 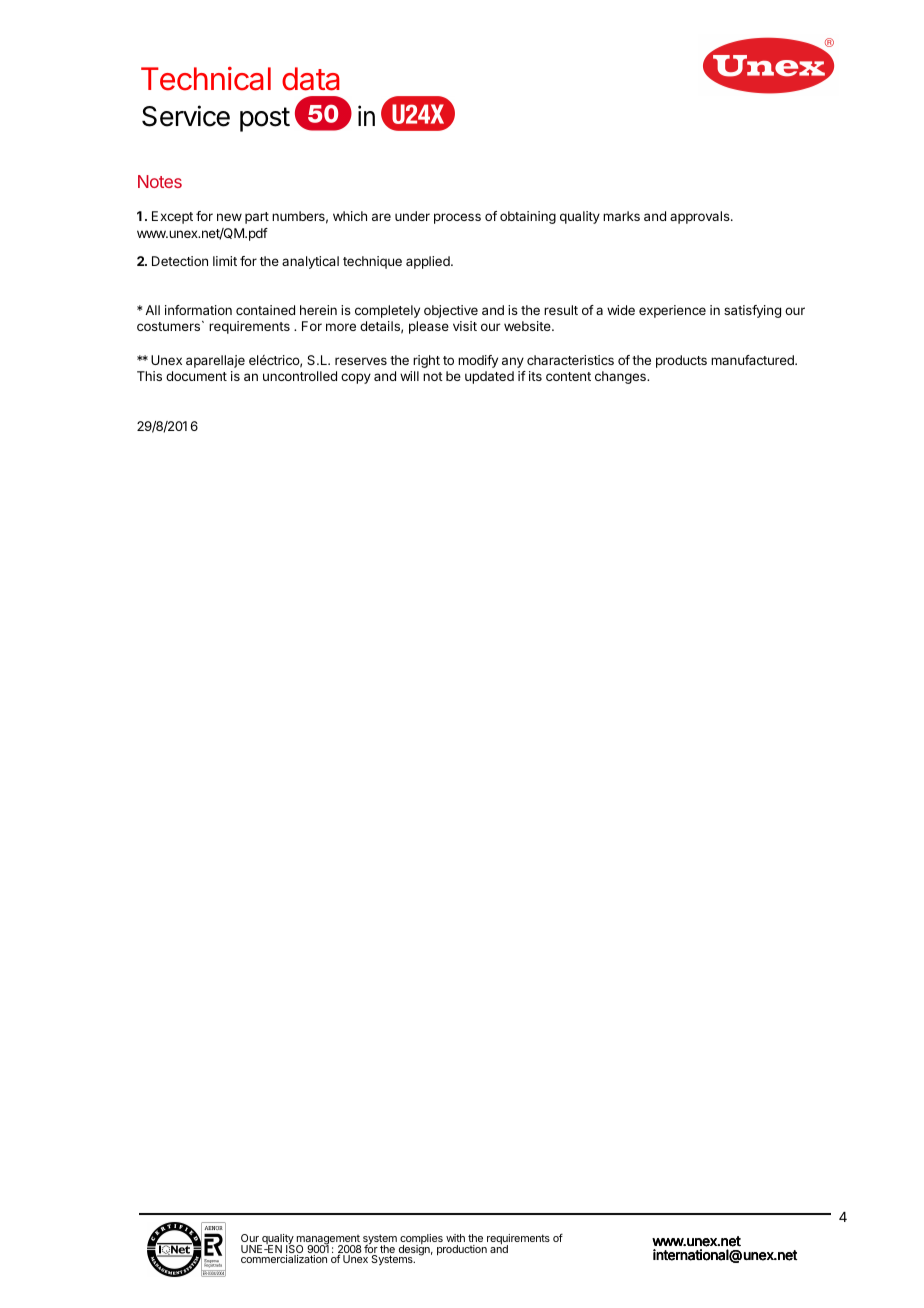 What do you see at coordinates (196, 376) in the screenshot?
I see `document` at bounding box center [196, 376].
